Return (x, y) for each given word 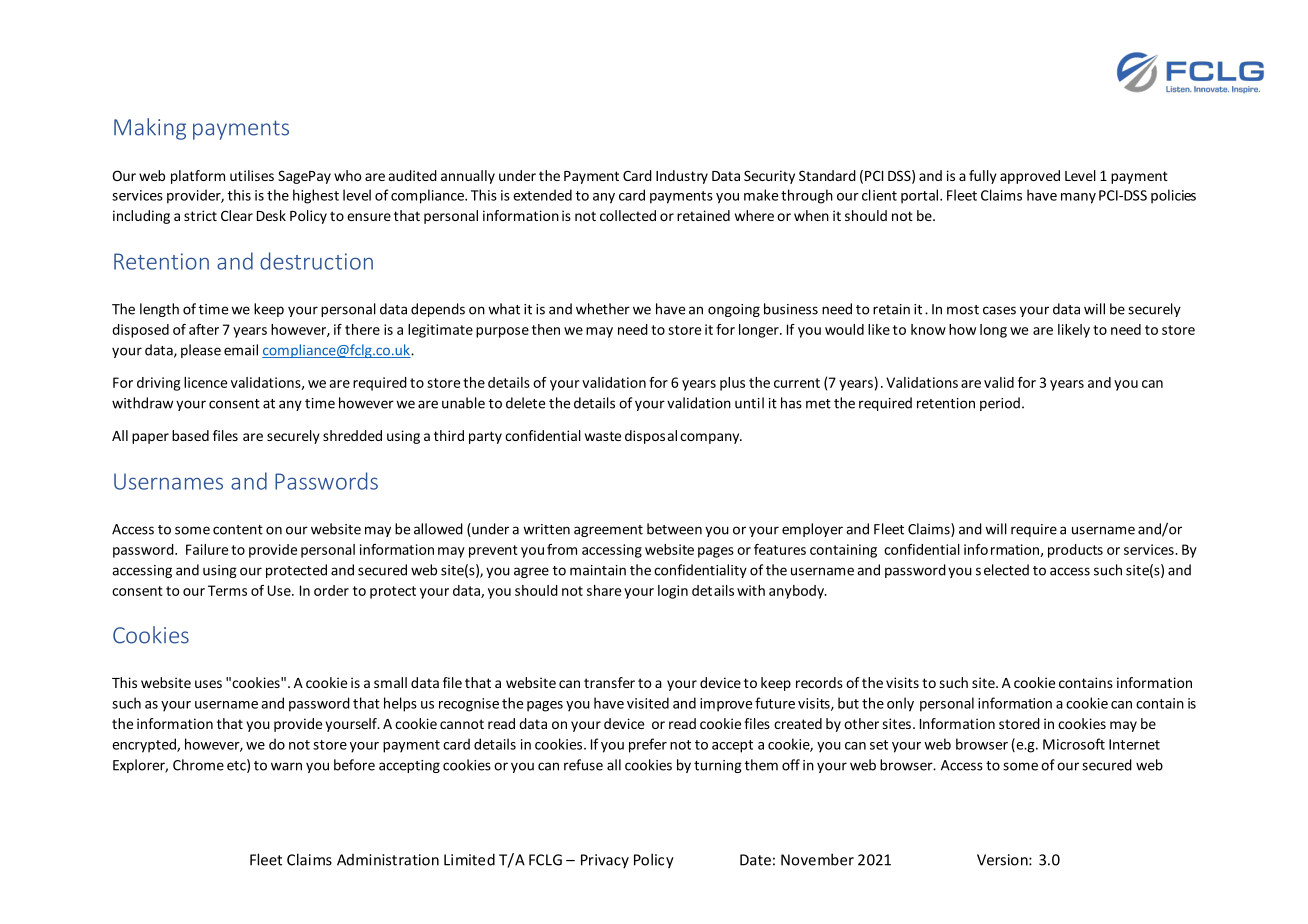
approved (1030, 177)
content (238, 530)
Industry (682, 177)
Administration (388, 860)
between (674, 529)
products (1075, 551)
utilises (252, 175)
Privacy (605, 861)
